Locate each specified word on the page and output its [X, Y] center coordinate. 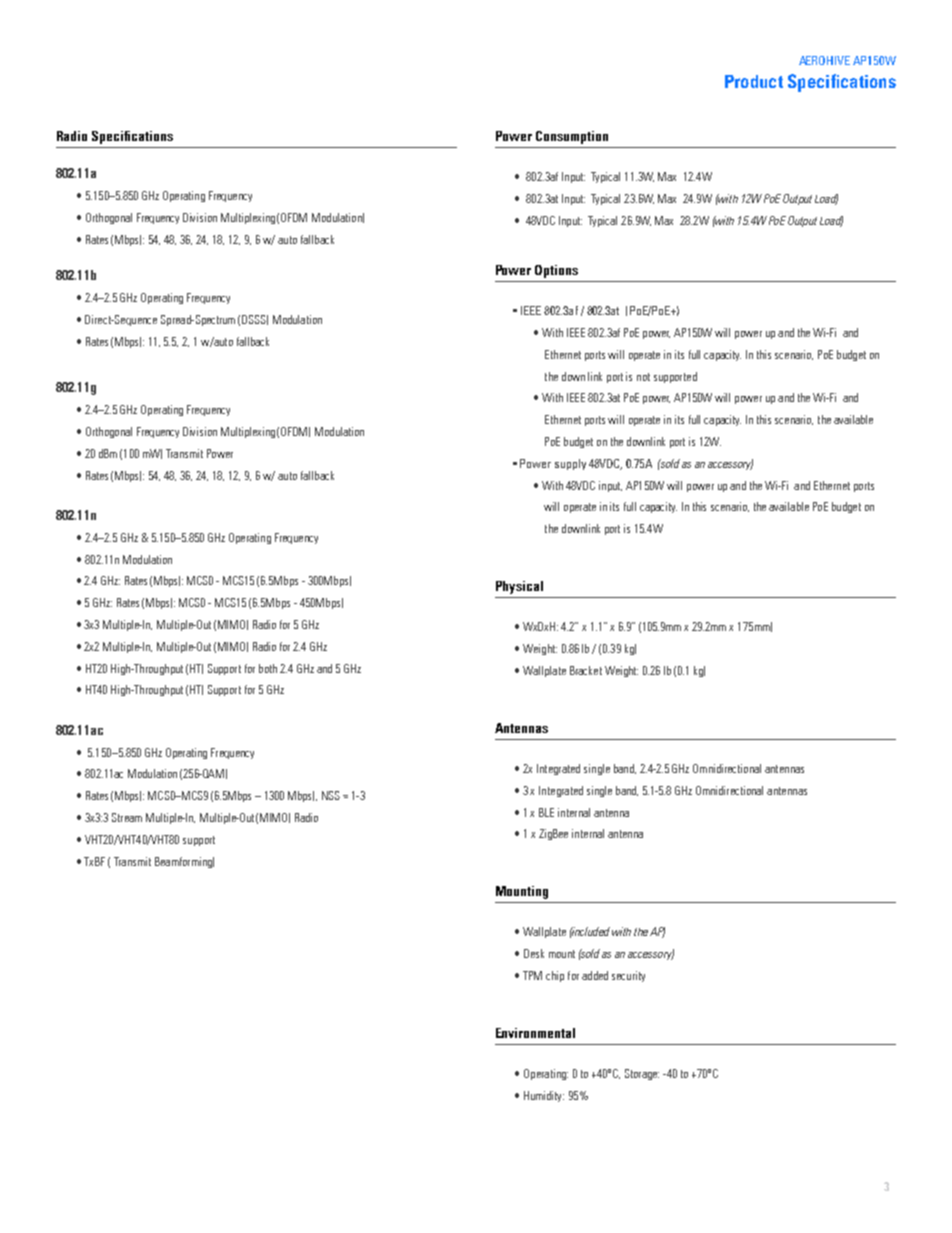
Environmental [535, 1033]
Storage [642, 1074]
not [643, 377]
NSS [331, 795]
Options [556, 271]
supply [570, 464]
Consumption [572, 137]
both [268, 668]
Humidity [544, 1096]
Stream [127, 817]
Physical [519, 587]
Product [754, 81]
